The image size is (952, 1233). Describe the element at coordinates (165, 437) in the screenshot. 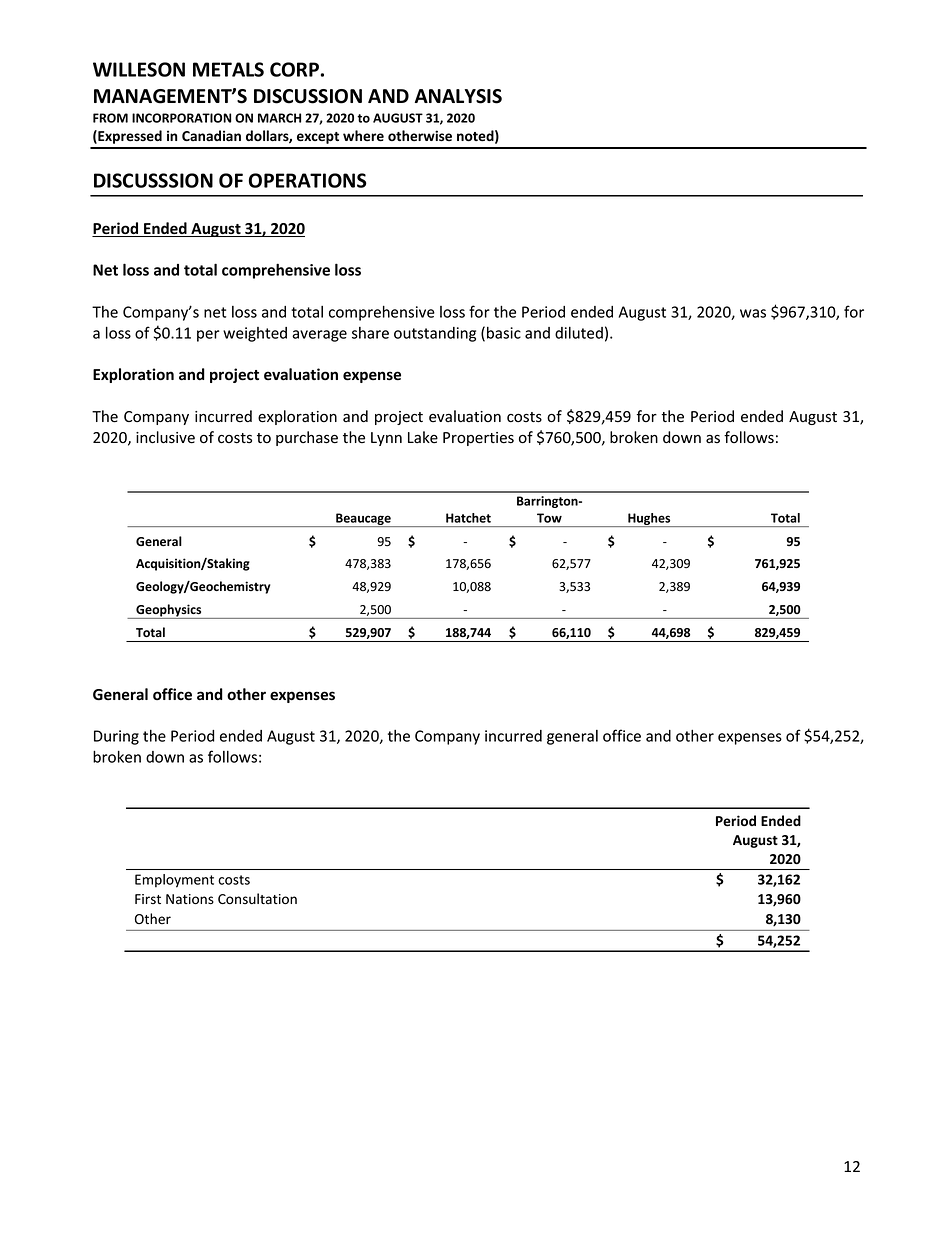

I see `inclusive` at that location.
